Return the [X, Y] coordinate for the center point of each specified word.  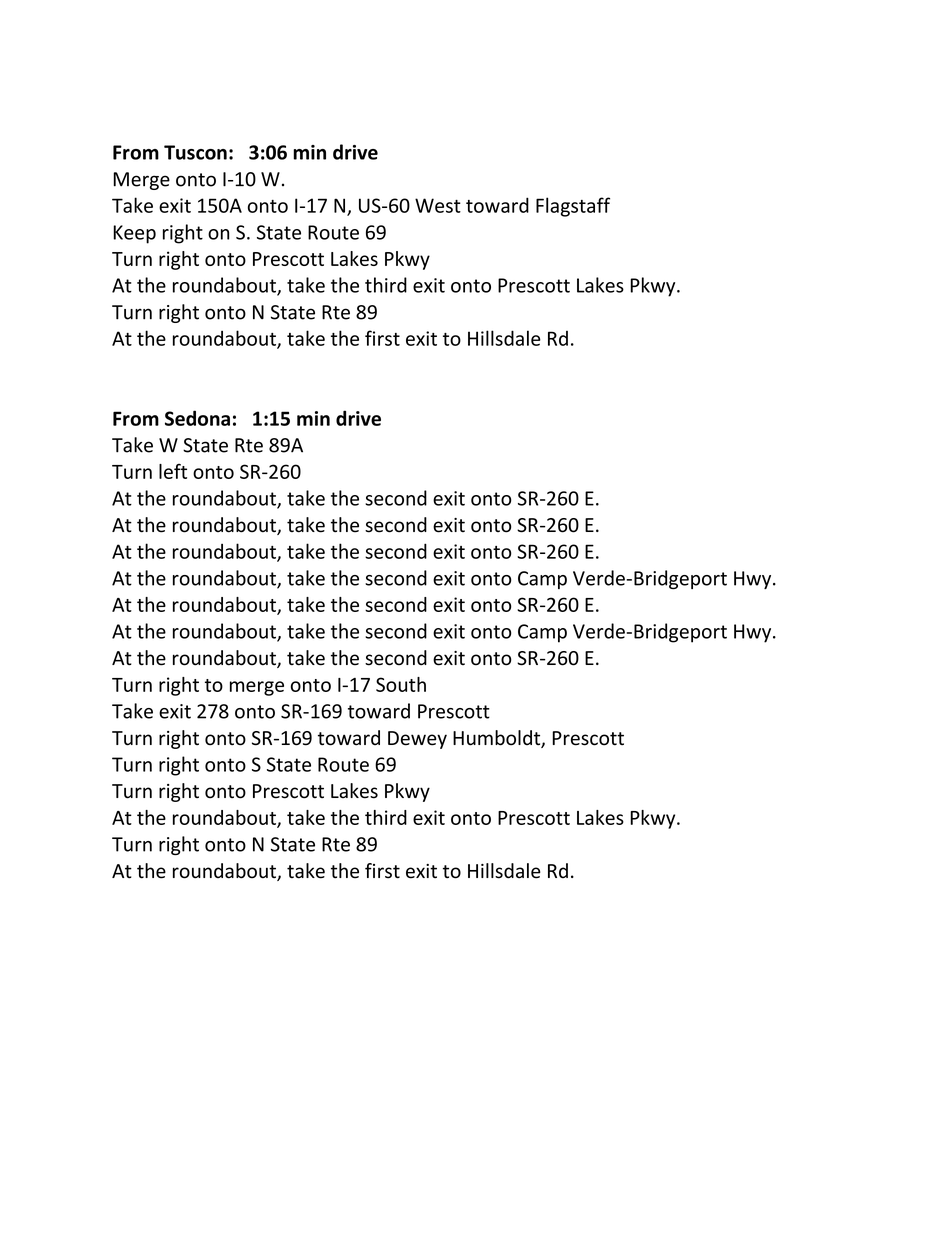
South [401, 684]
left [173, 471]
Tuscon [195, 152]
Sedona [197, 418]
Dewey [417, 740]
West [438, 205]
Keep [134, 234]
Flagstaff [573, 207]
